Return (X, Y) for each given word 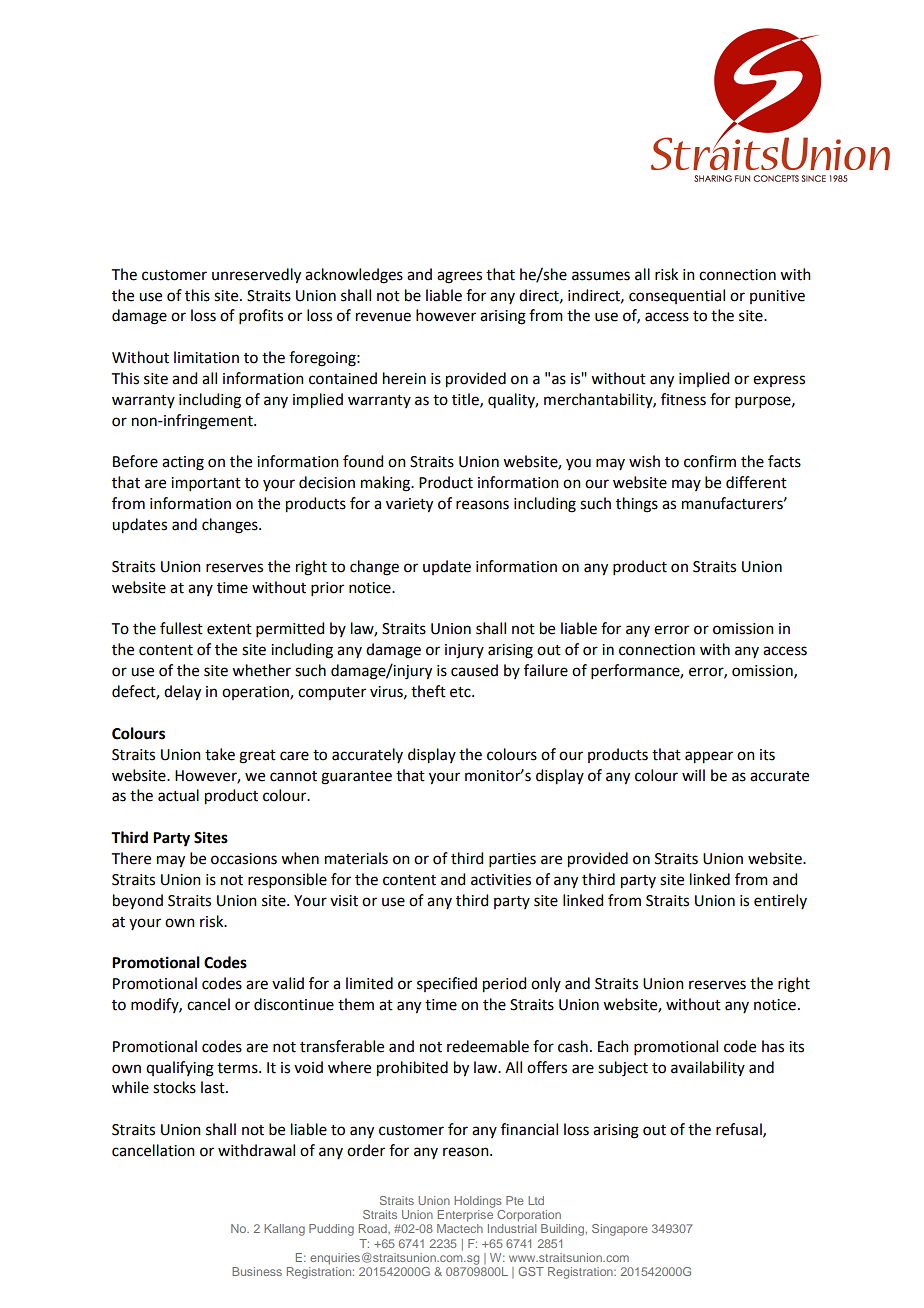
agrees (459, 277)
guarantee (356, 778)
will (693, 775)
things (637, 505)
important (206, 484)
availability (708, 1068)
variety (409, 505)
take (220, 754)
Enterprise (465, 1216)
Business (257, 1271)
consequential (677, 296)
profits (261, 316)
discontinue (294, 1004)
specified (447, 984)
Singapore (620, 1230)
